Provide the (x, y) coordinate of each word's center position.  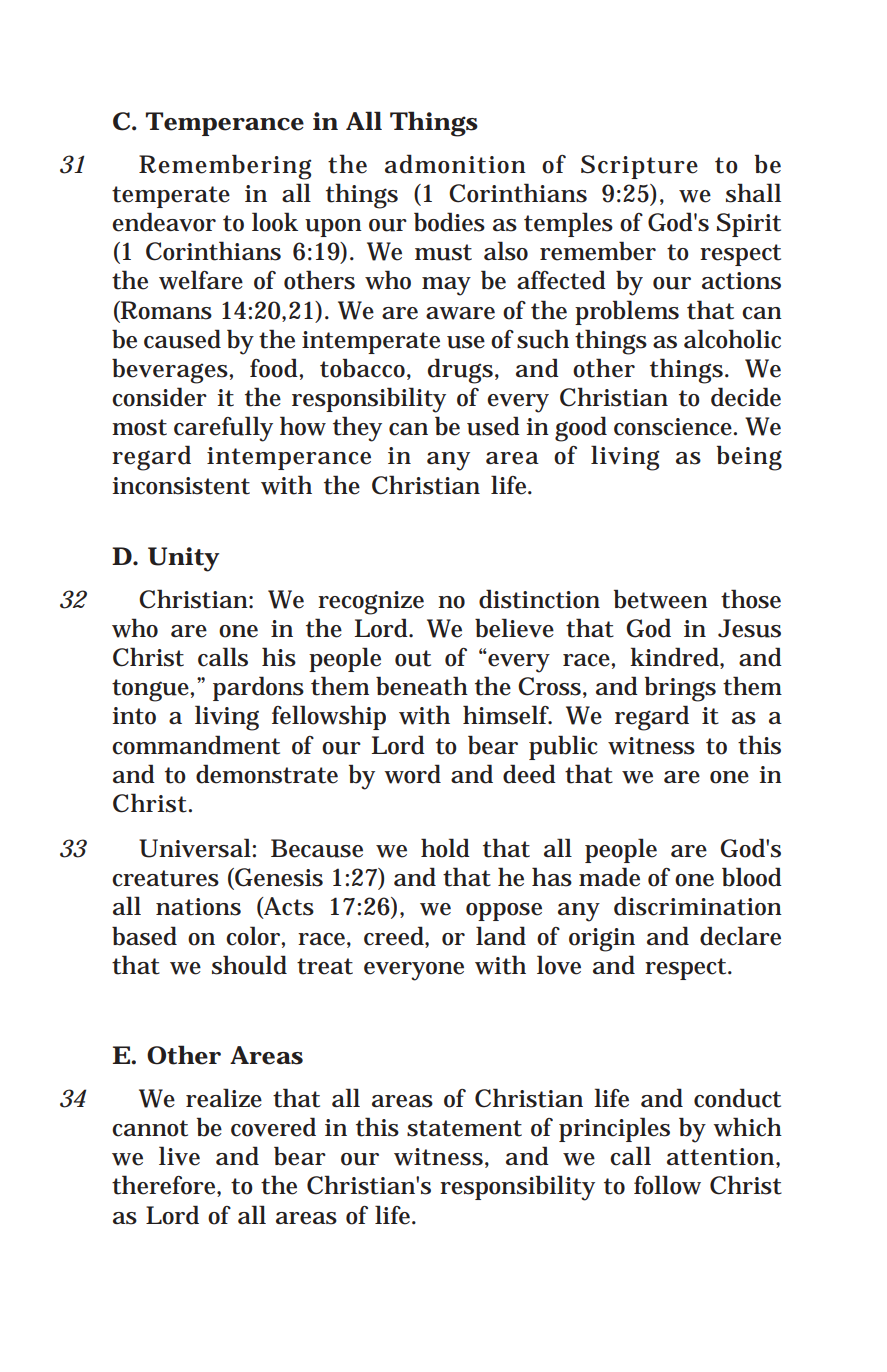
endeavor (164, 222)
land (501, 936)
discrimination (698, 906)
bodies (449, 222)
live (179, 1156)
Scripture (639, 167)
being (749, 458)
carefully (223, 429)
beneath (422, 686)
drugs (462, 371)
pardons (258, 688)
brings (680, 689)
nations (198, 907)
